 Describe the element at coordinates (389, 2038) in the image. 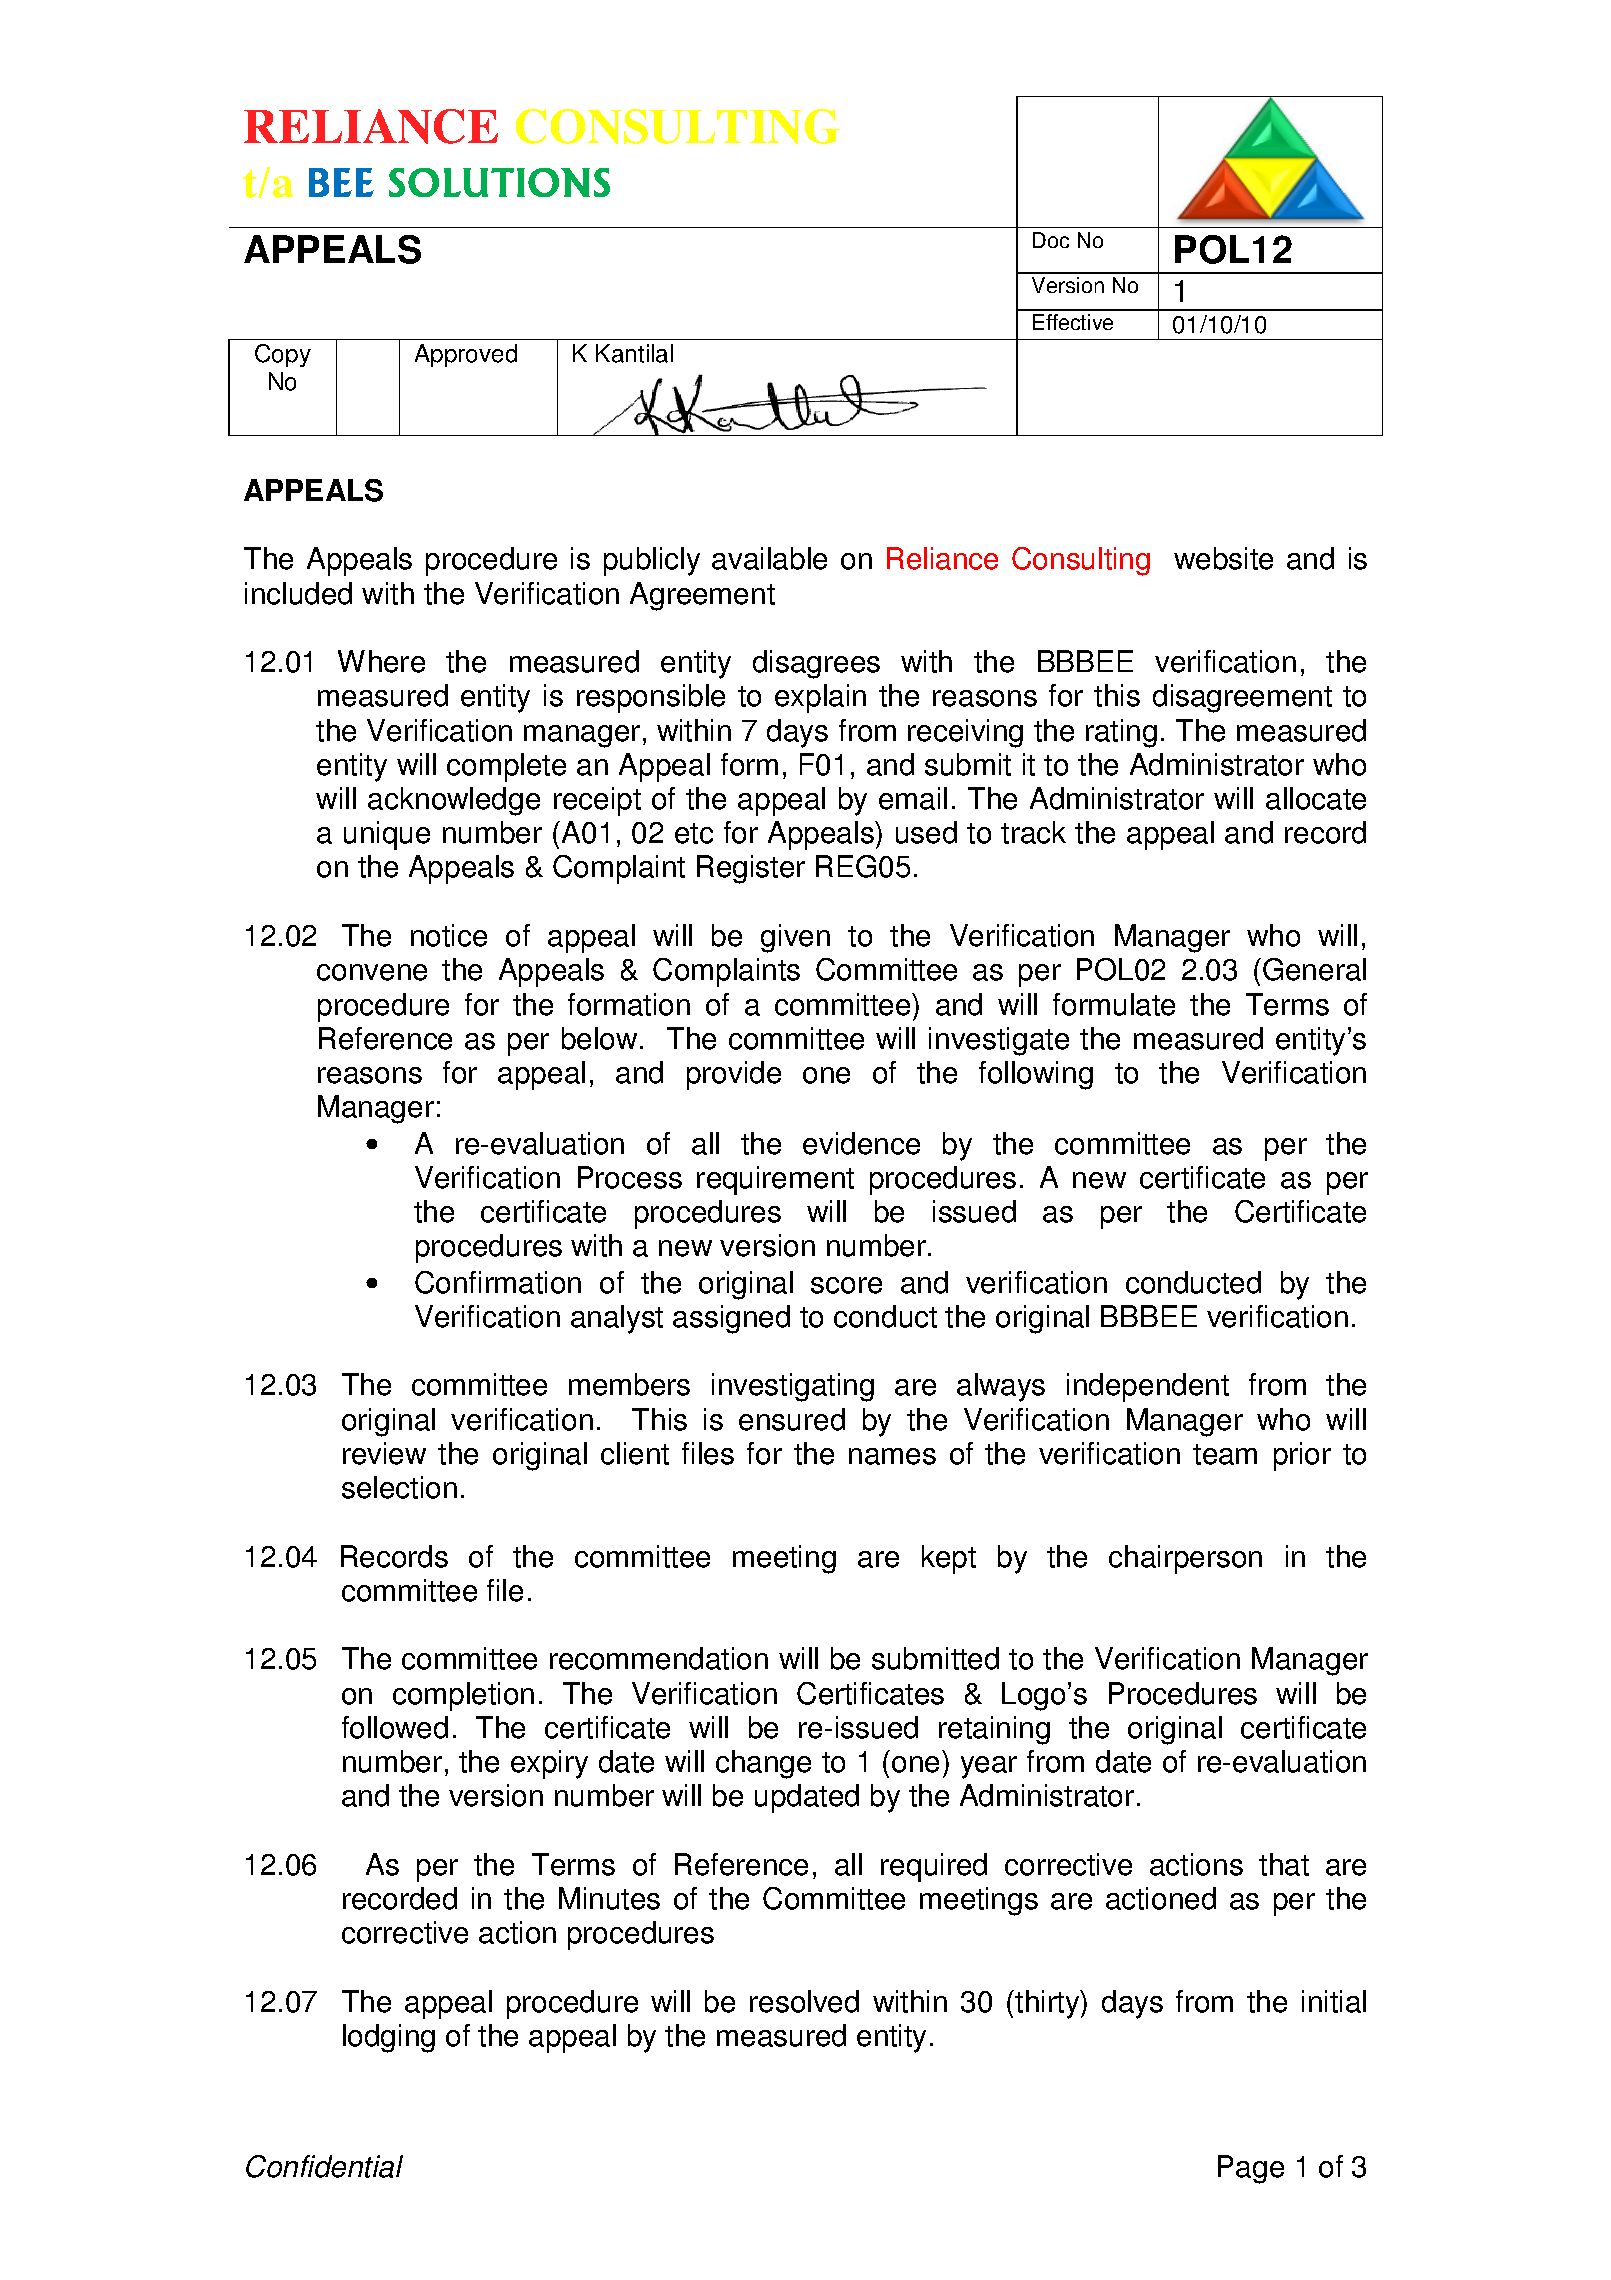

I see `lodging` at that location.
